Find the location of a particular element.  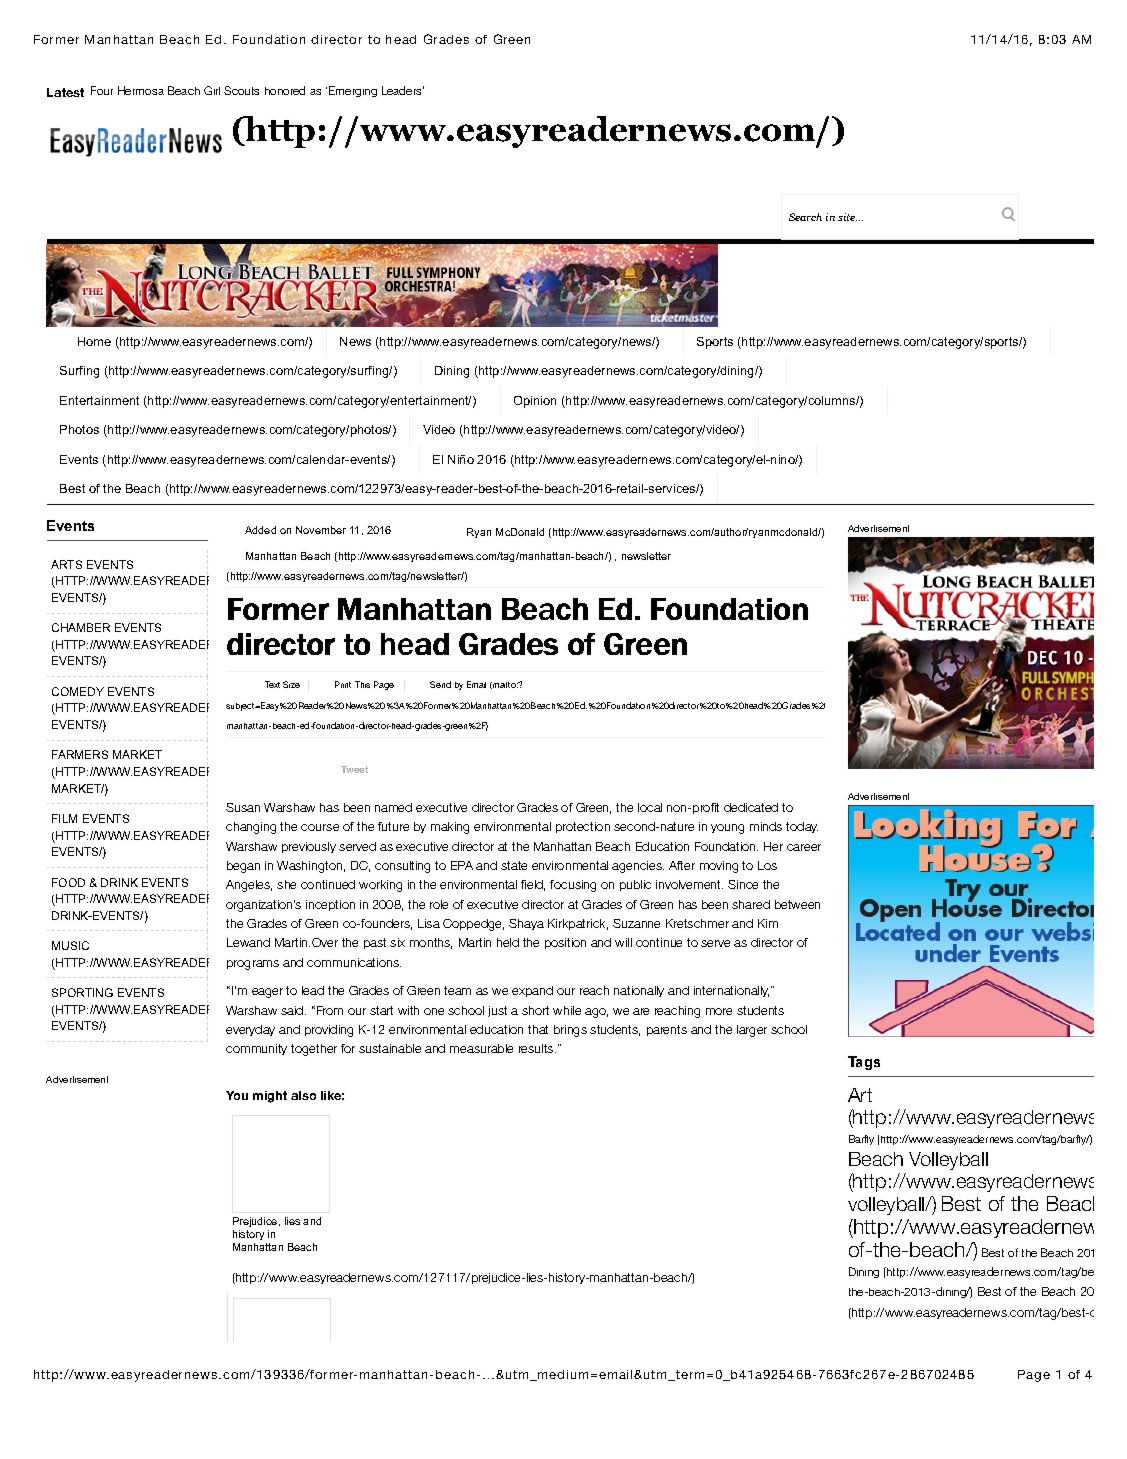

Send is located at coordinates (440, 684).
